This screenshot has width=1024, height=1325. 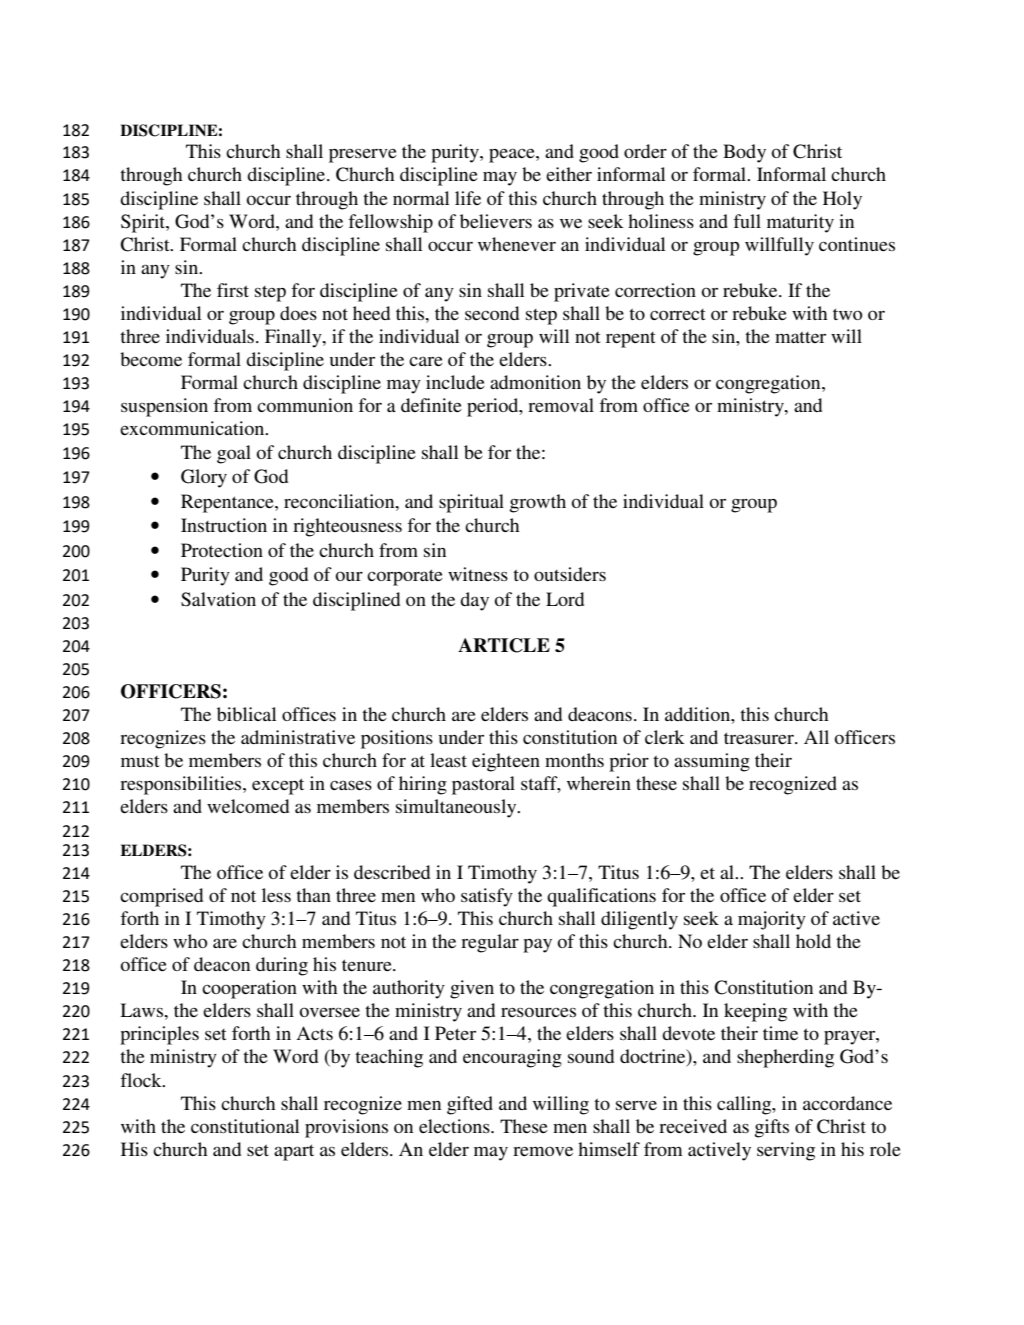 I want to click on treasurer, so click(x=760, y=738).
